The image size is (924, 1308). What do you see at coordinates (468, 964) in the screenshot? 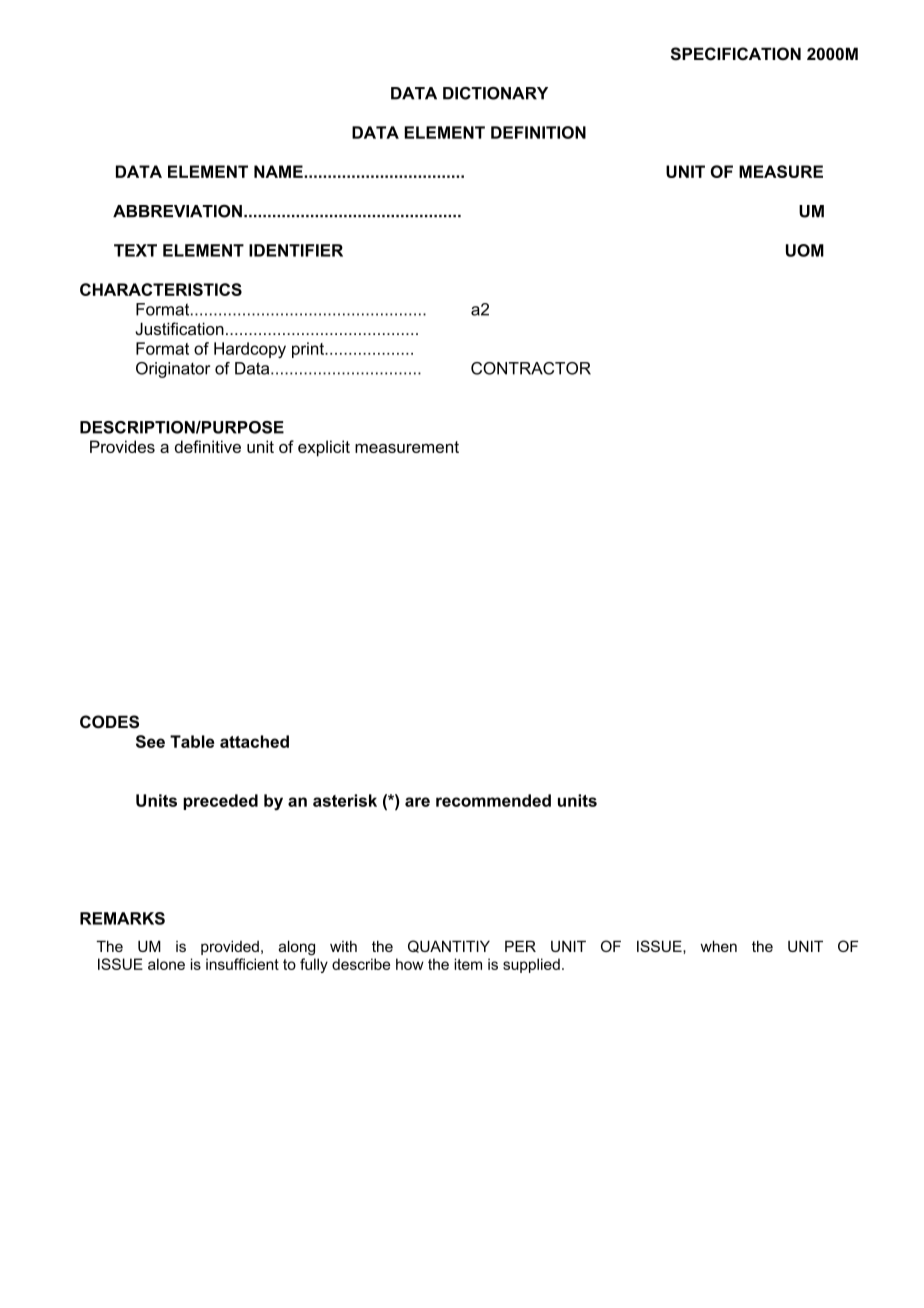
I see `item` at bounding box center [468, 964].
